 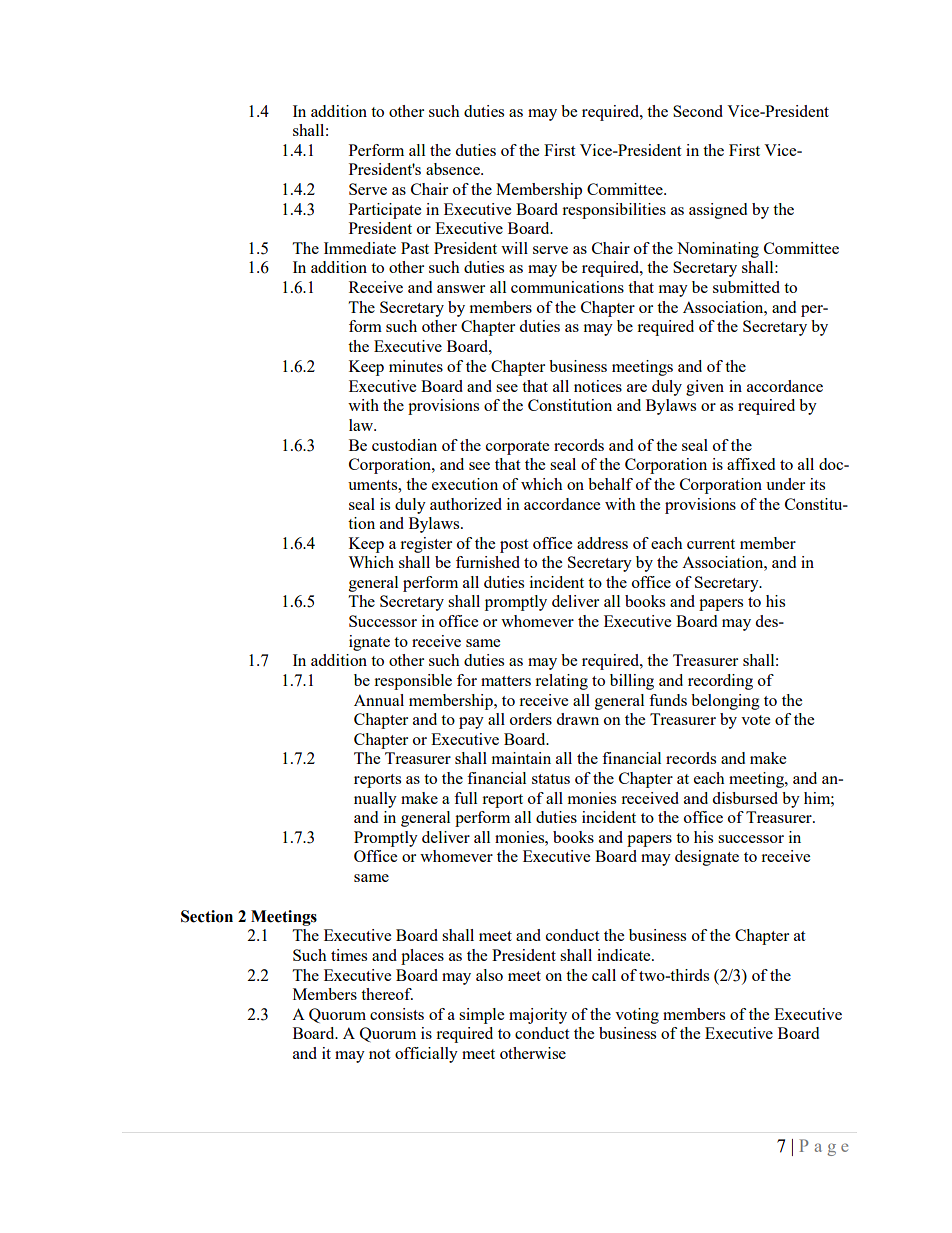 I want to click on Participate, so click(x=385, y=211).
